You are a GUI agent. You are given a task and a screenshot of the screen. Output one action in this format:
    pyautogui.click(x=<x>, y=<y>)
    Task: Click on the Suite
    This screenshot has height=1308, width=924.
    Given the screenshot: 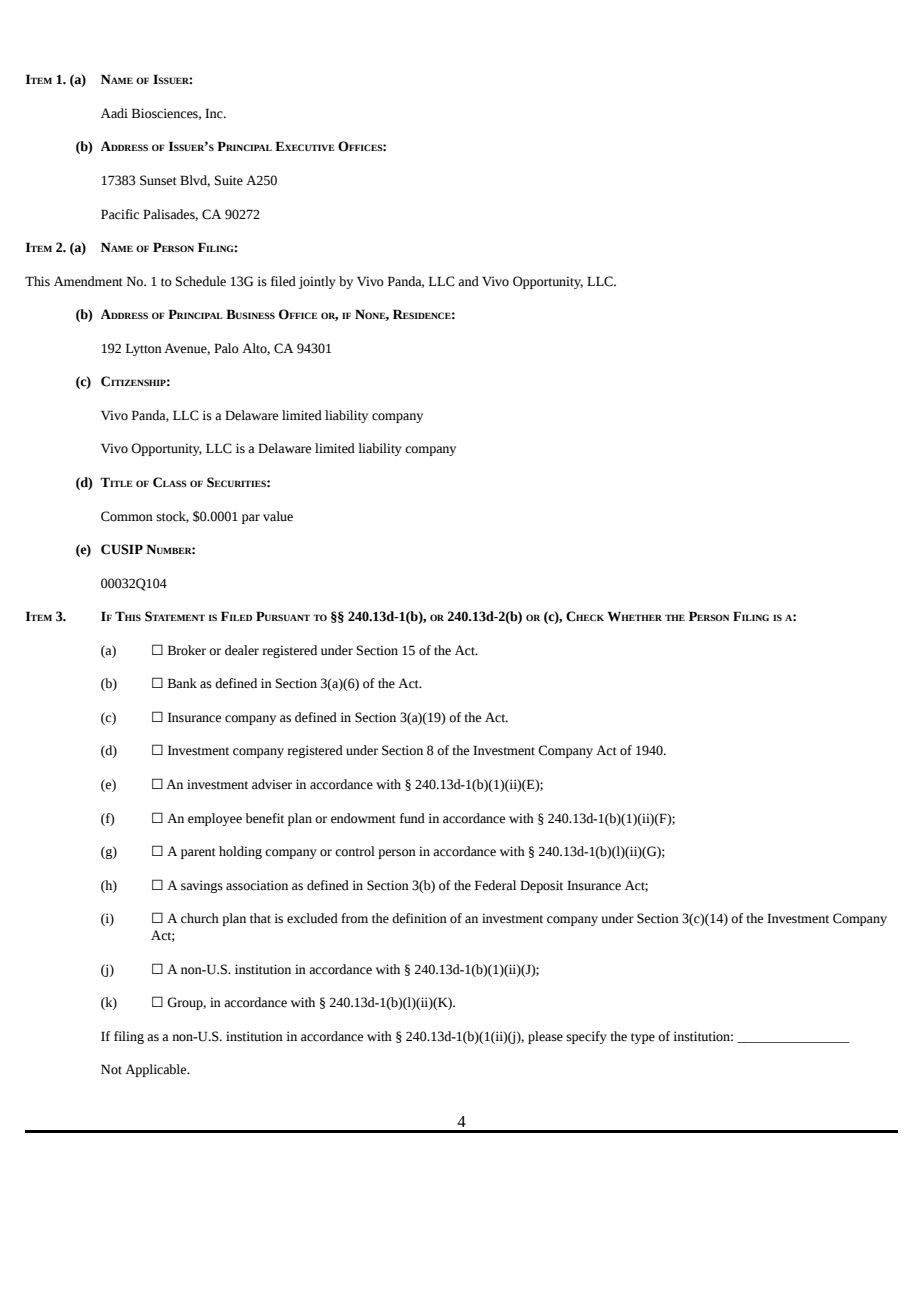 What is the action you would take?
    pyautogui.click(x=229, y=180)
